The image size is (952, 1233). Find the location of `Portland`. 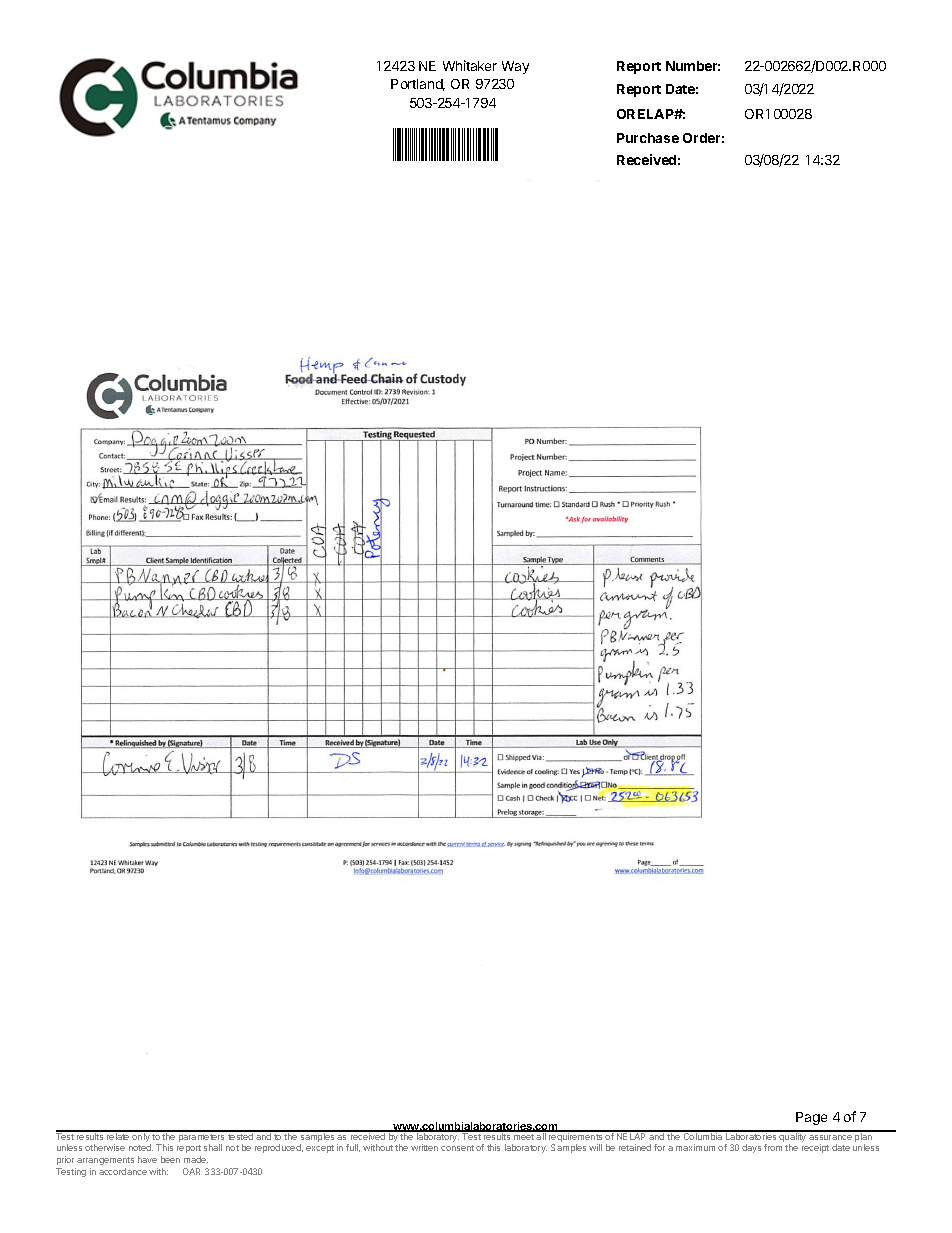

Portland is located at coordinates (418, 85).
